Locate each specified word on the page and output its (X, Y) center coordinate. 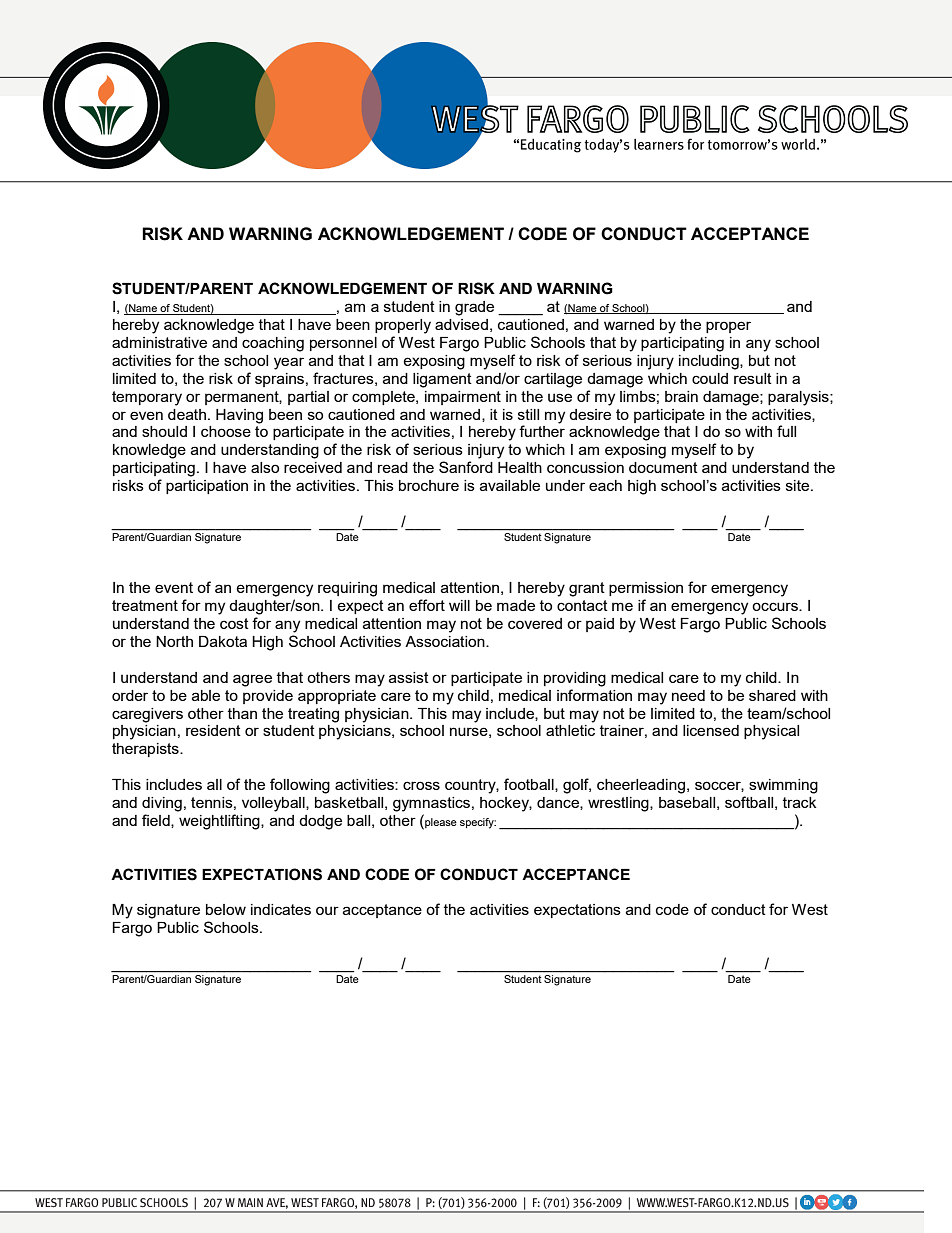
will (459, 605)
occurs (776, 606)
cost (234, 623)
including (710, 362)
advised (461, 324)
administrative (159, 342)
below (226, 909)
